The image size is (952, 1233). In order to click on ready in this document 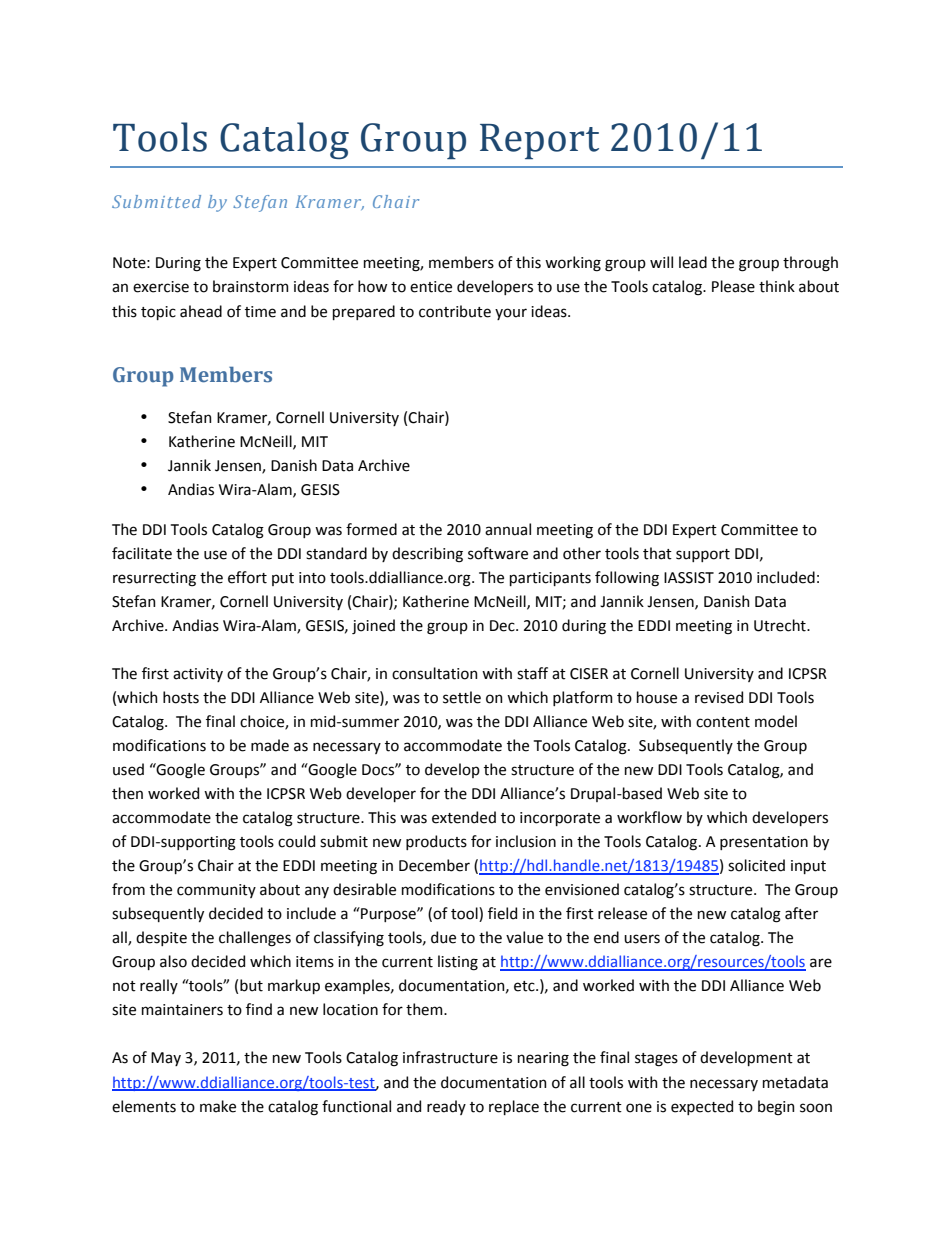, I will do `click(446, 1107)`.
